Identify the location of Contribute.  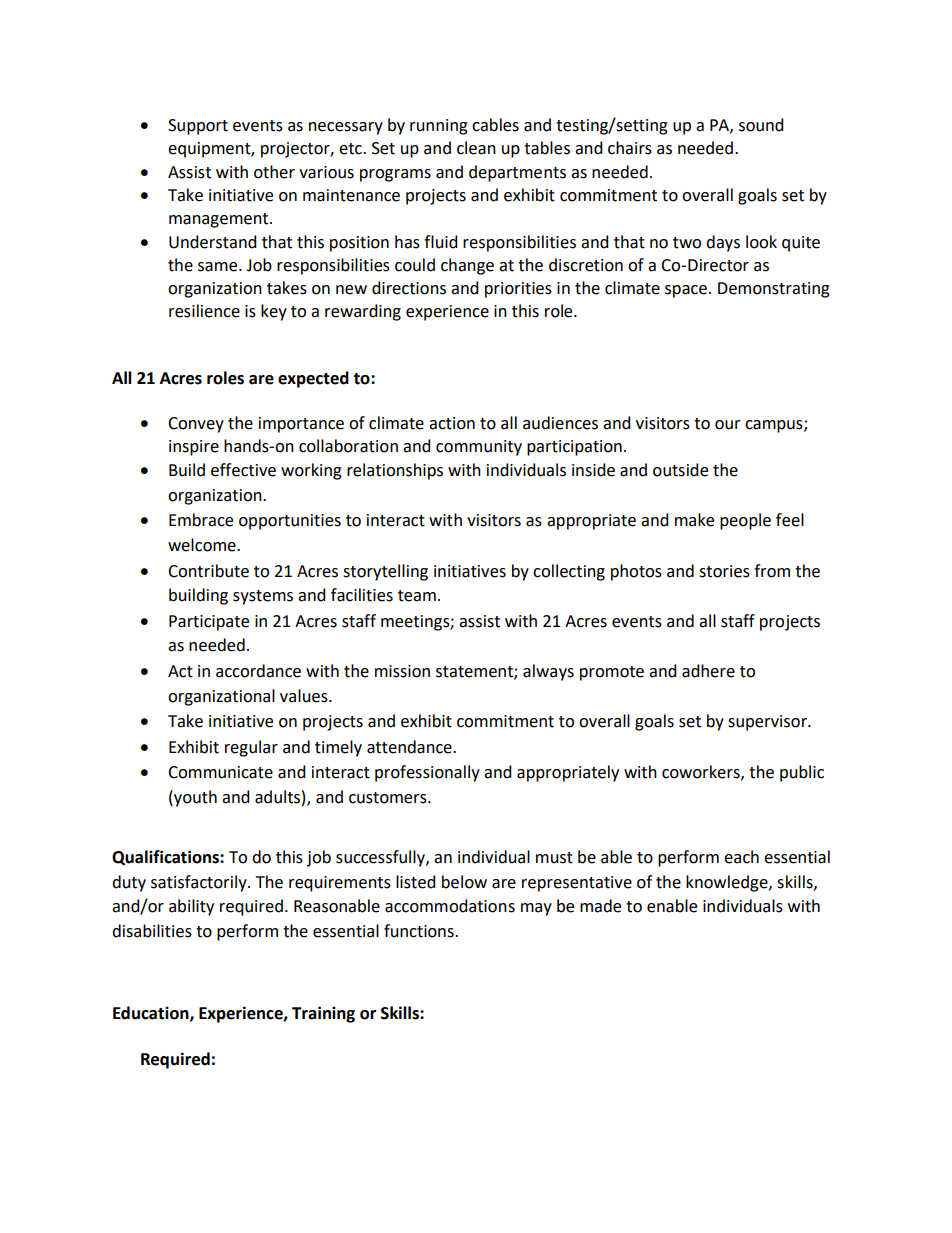
(208, 571).
